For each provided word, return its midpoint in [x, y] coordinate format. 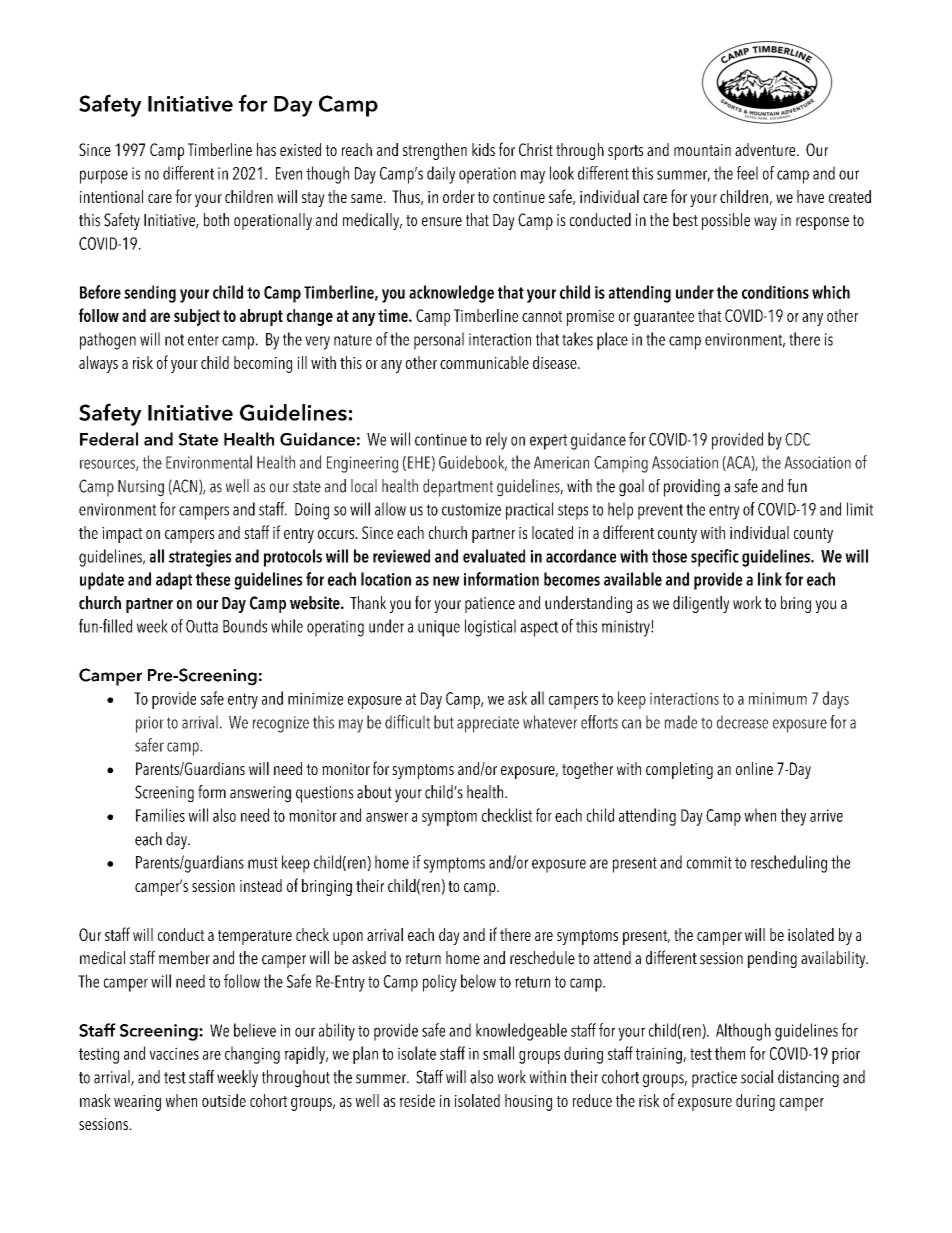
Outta [202, 626]
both [216, 220]
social [757, 1077]
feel [747, 173]
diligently [701, 604]
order [459, 196]
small [498, 1053]
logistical [490, 628]
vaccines [174, 1053]
